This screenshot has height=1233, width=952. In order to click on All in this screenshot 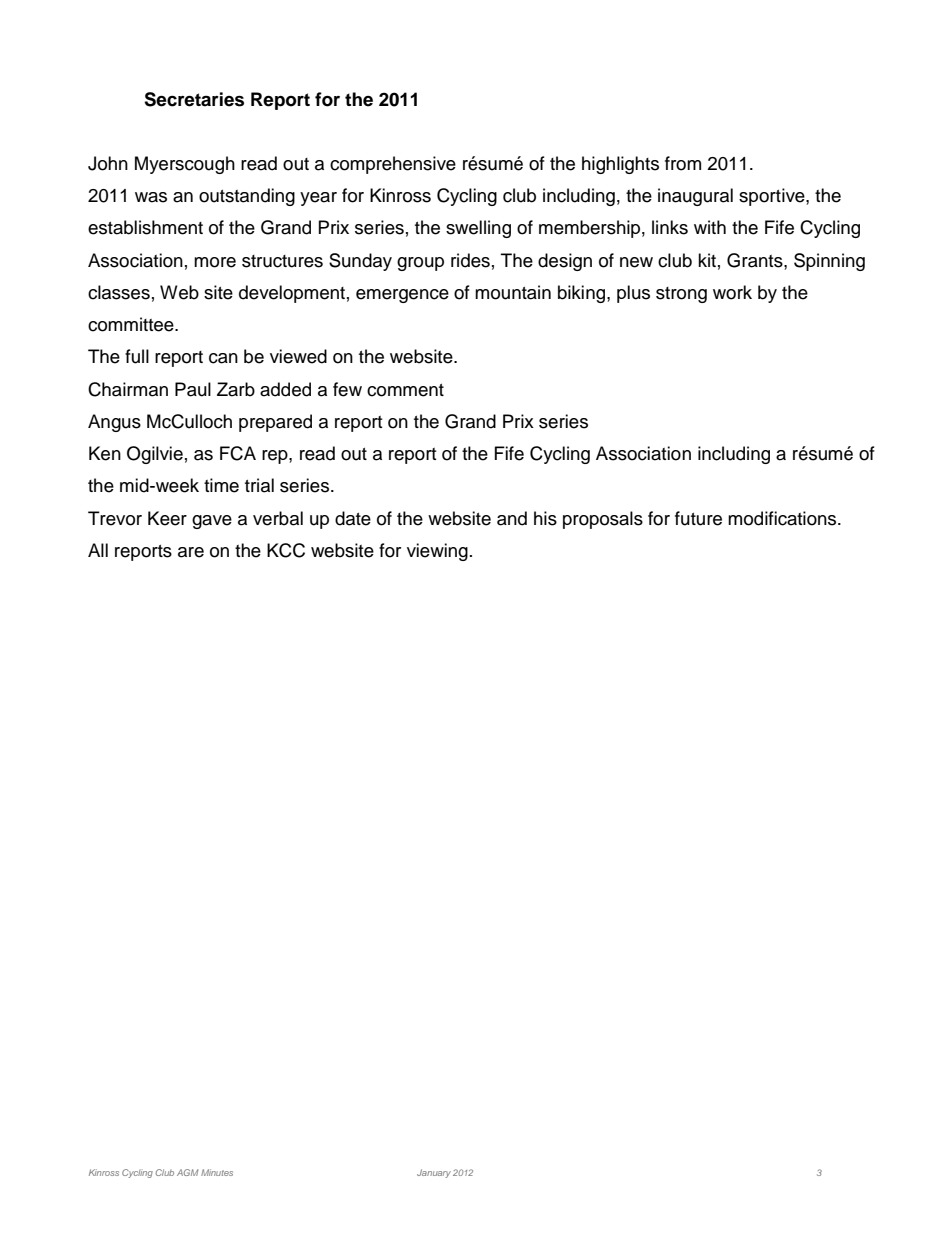, I will do `click(98, 550)`.
